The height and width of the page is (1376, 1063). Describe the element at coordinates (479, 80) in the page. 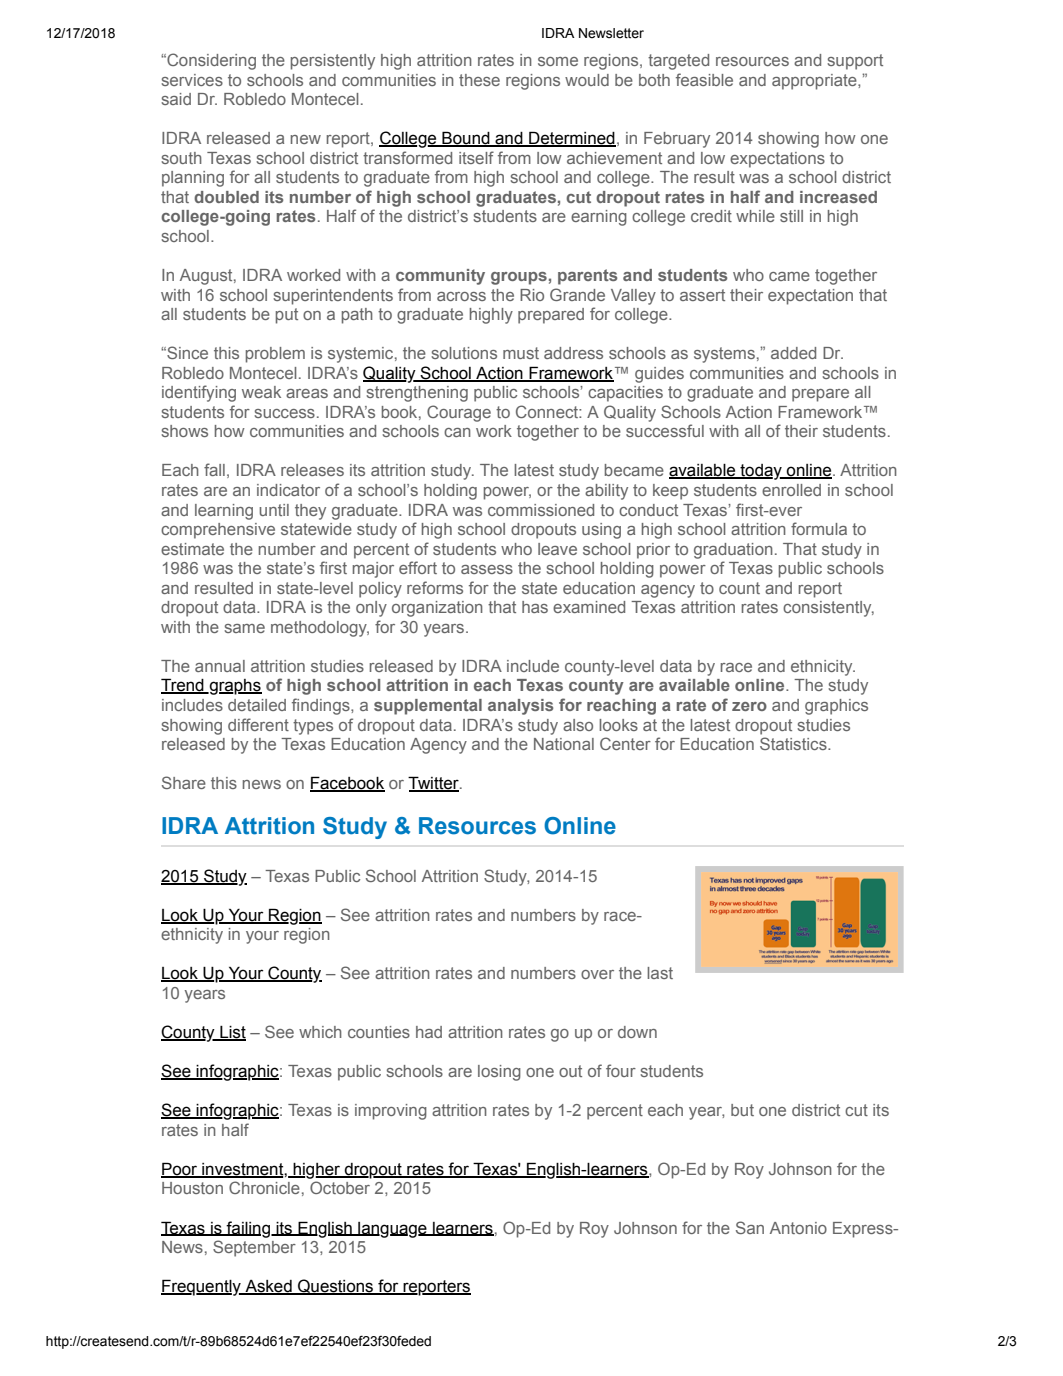

I see `these` at that location.
